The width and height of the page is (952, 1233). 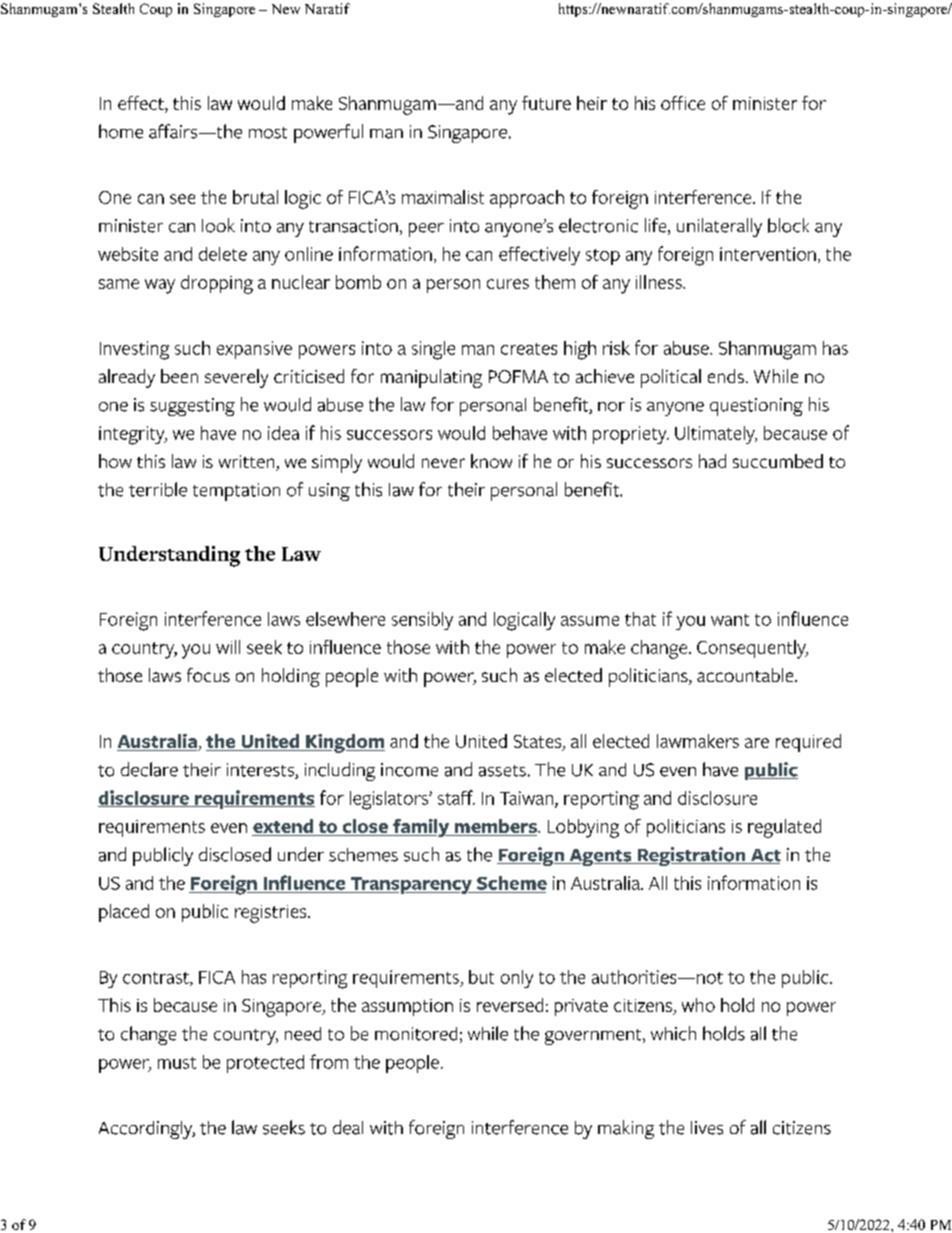 What do you see at coordinates (284, 827) in the page?
I see `extend` at bounding box center [284, 827].
